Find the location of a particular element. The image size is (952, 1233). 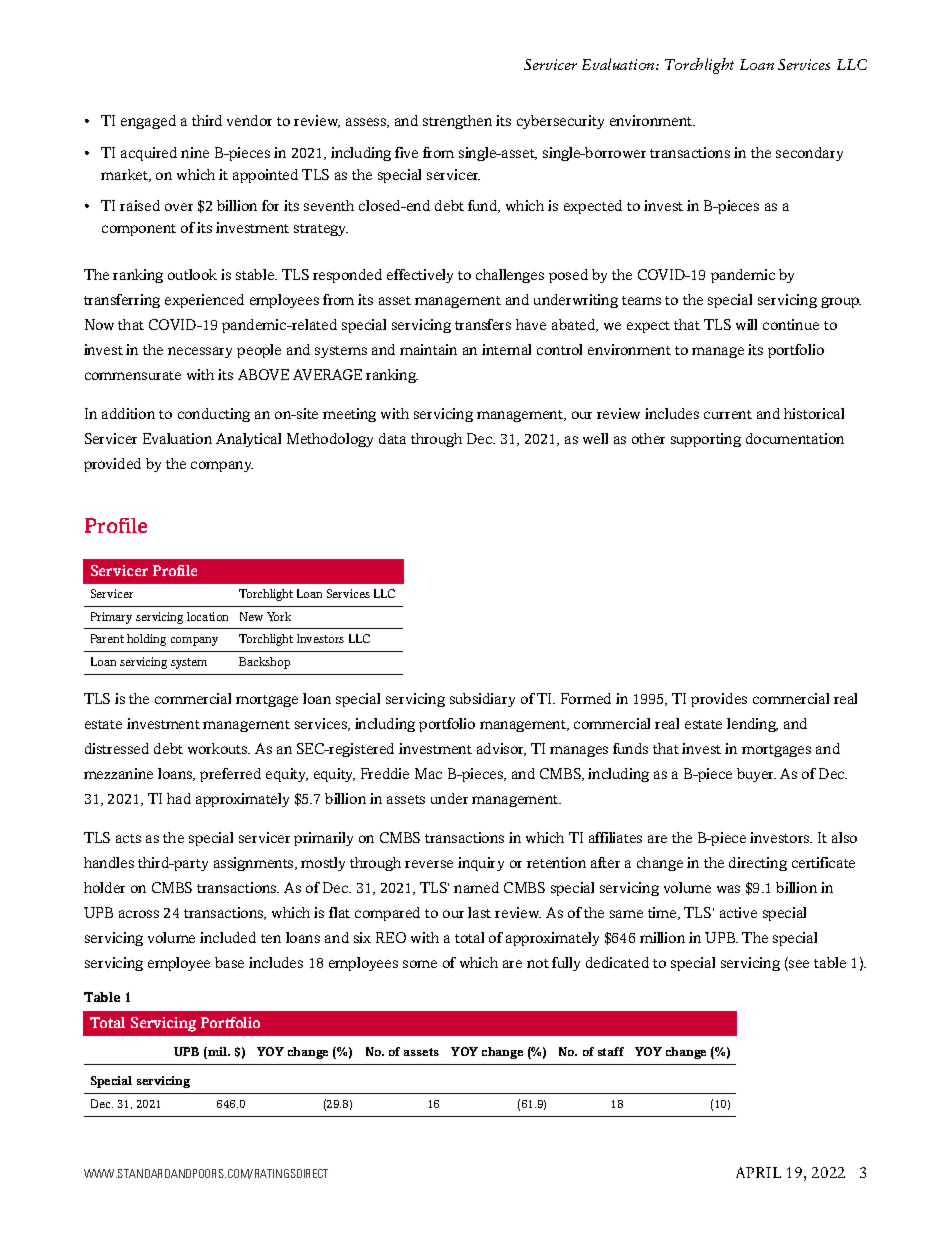

secondary is located at coordinates (809, 154).
